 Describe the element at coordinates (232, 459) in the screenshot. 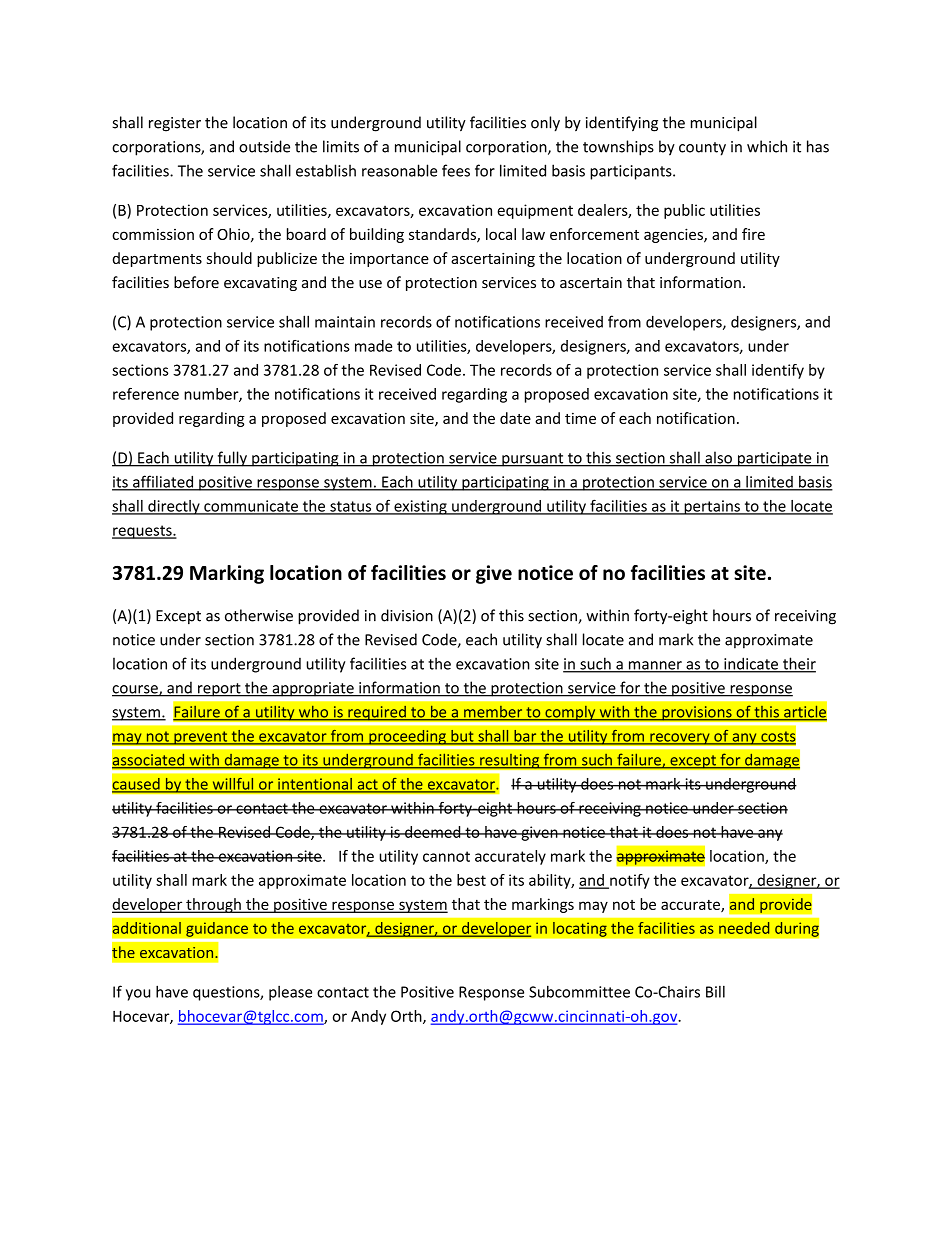

I see `fully` at that location.
